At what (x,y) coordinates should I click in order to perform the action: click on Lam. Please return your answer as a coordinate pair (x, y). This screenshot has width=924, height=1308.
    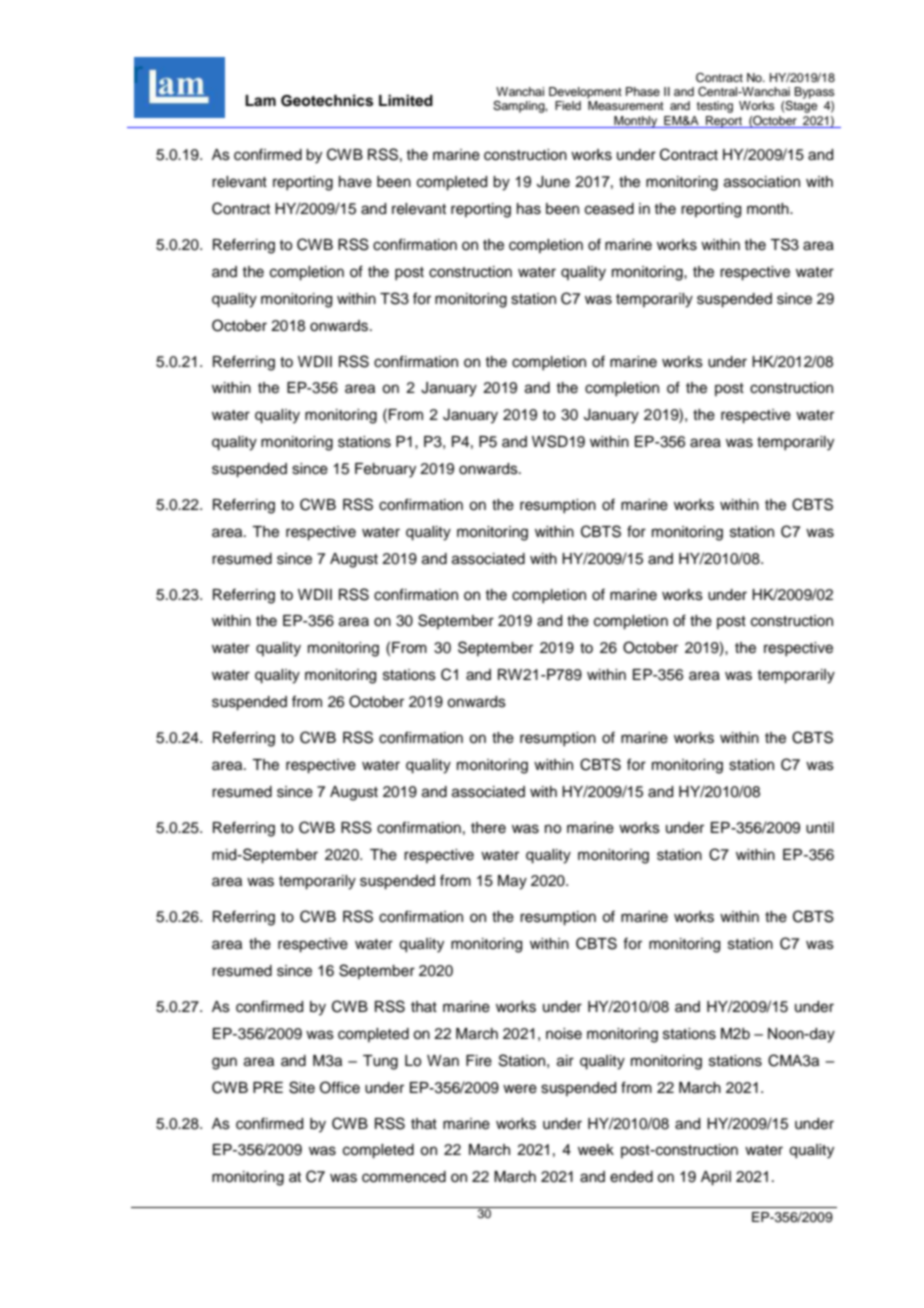
    Looking at the image, I should click on (260, 100).
